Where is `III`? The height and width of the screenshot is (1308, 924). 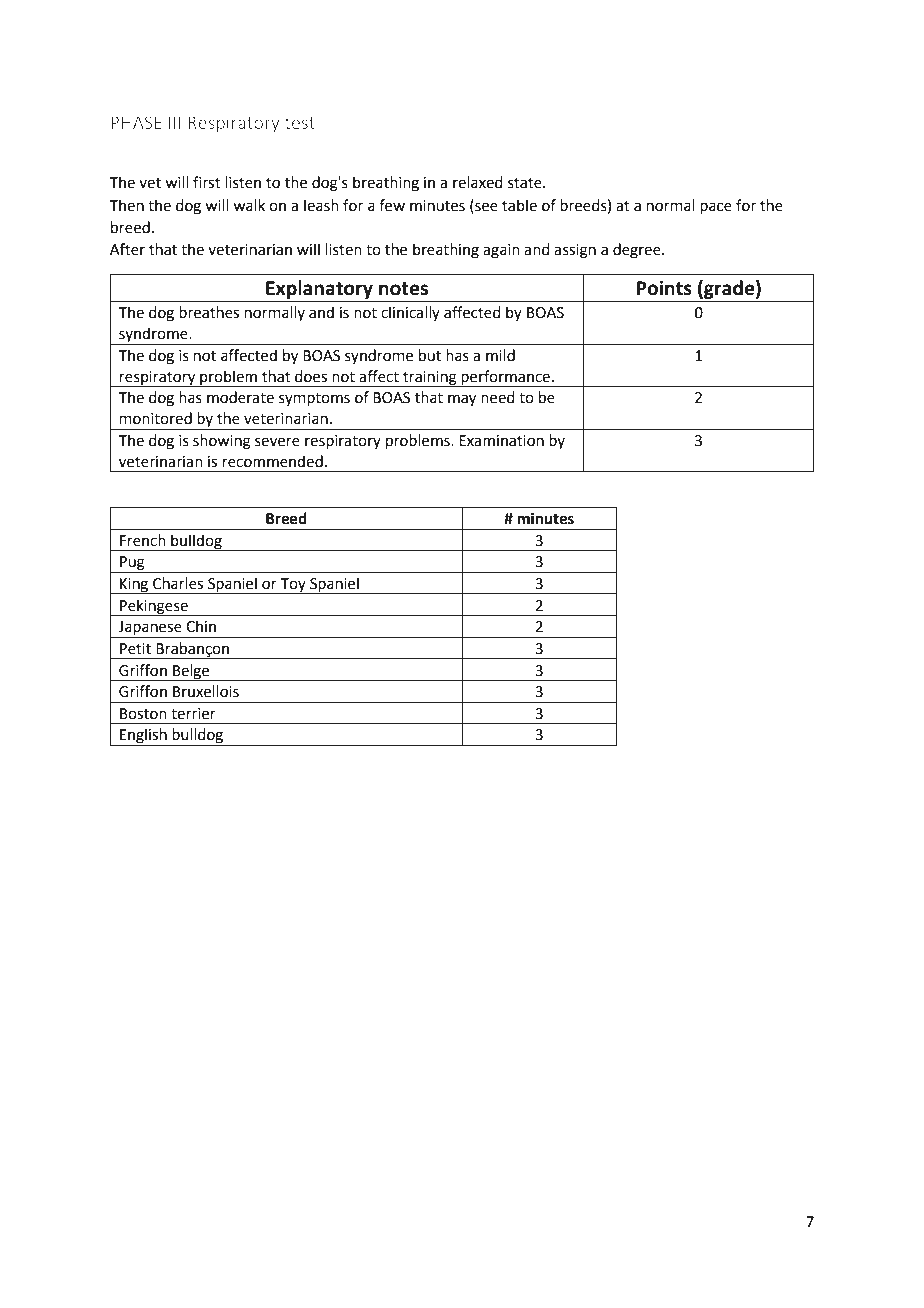
III is located at coordinates (175, 122).
